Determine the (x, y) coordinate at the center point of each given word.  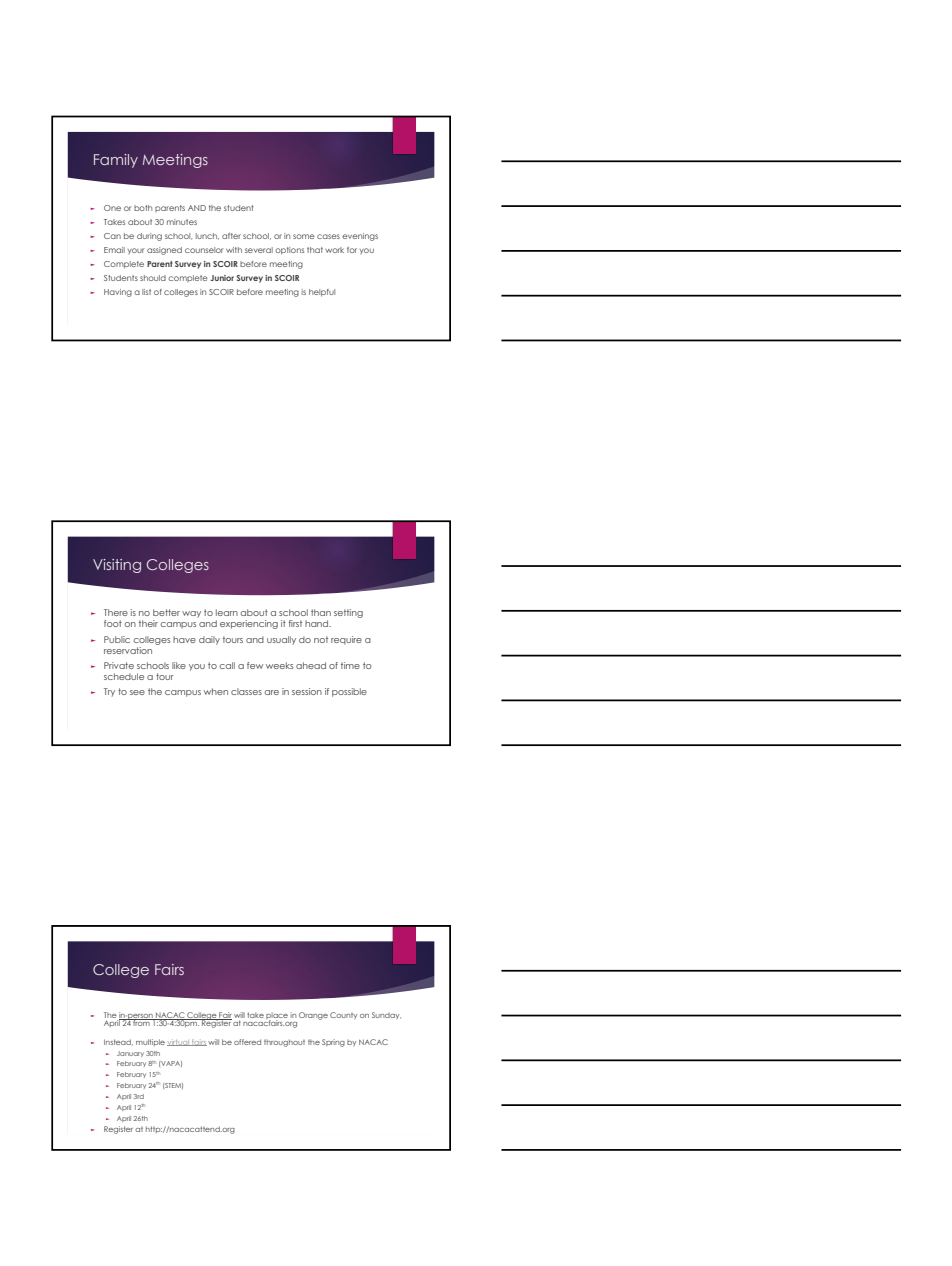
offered (247, 1042)
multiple (150, 1042)
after (231, 236)
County (343, 1015)
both (143, 208)
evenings (360, 237)
